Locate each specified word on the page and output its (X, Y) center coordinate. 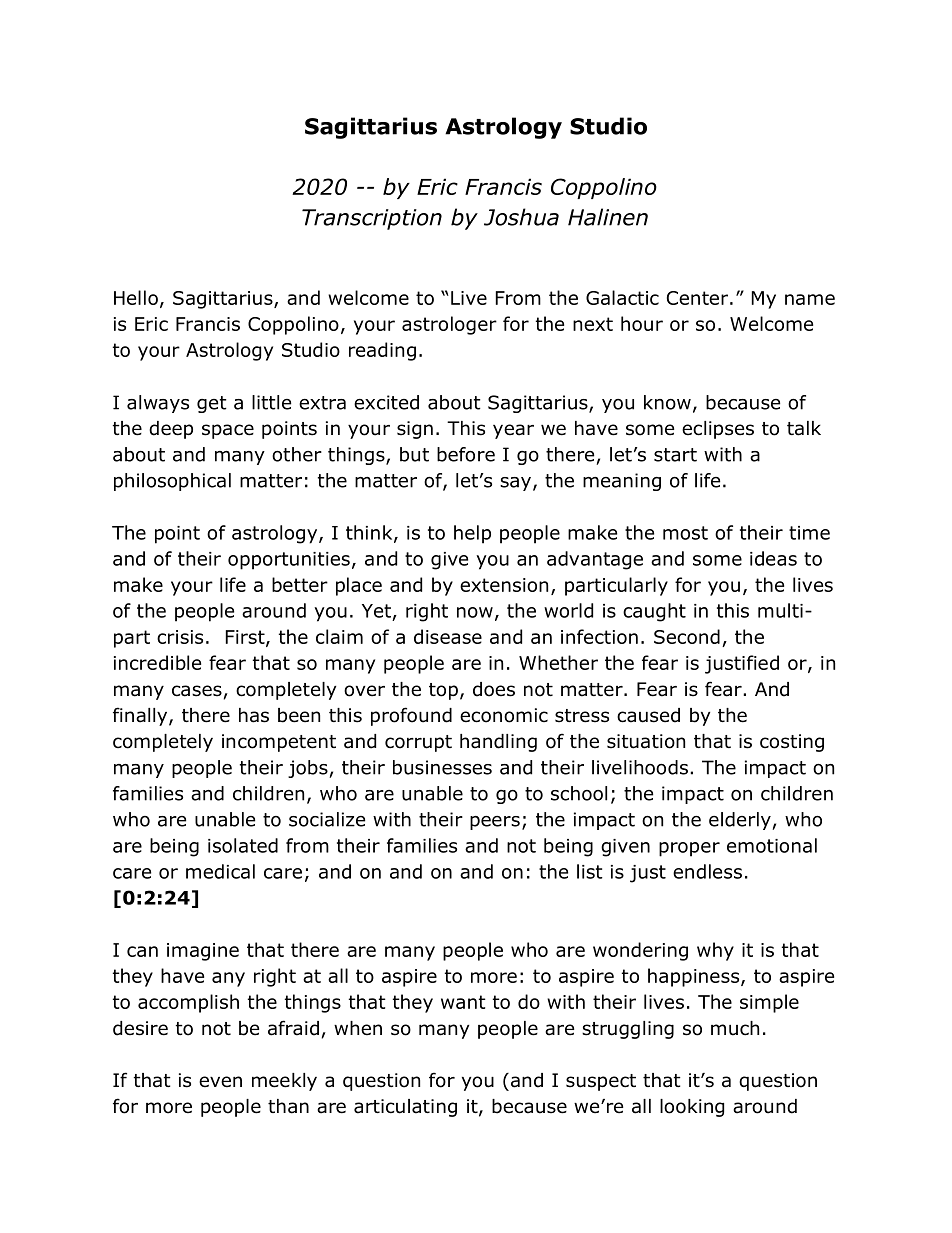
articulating (405, 1108)
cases (197, 691)
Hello (136, 297)
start (675, 455)
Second (687, 636)
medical (220, 871)
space (228, 431)
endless (707, 871)
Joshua (521, 217)
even (220, 1082)
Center (697, 298)
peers (495, 823)
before (466, 454)
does (494, 689)
